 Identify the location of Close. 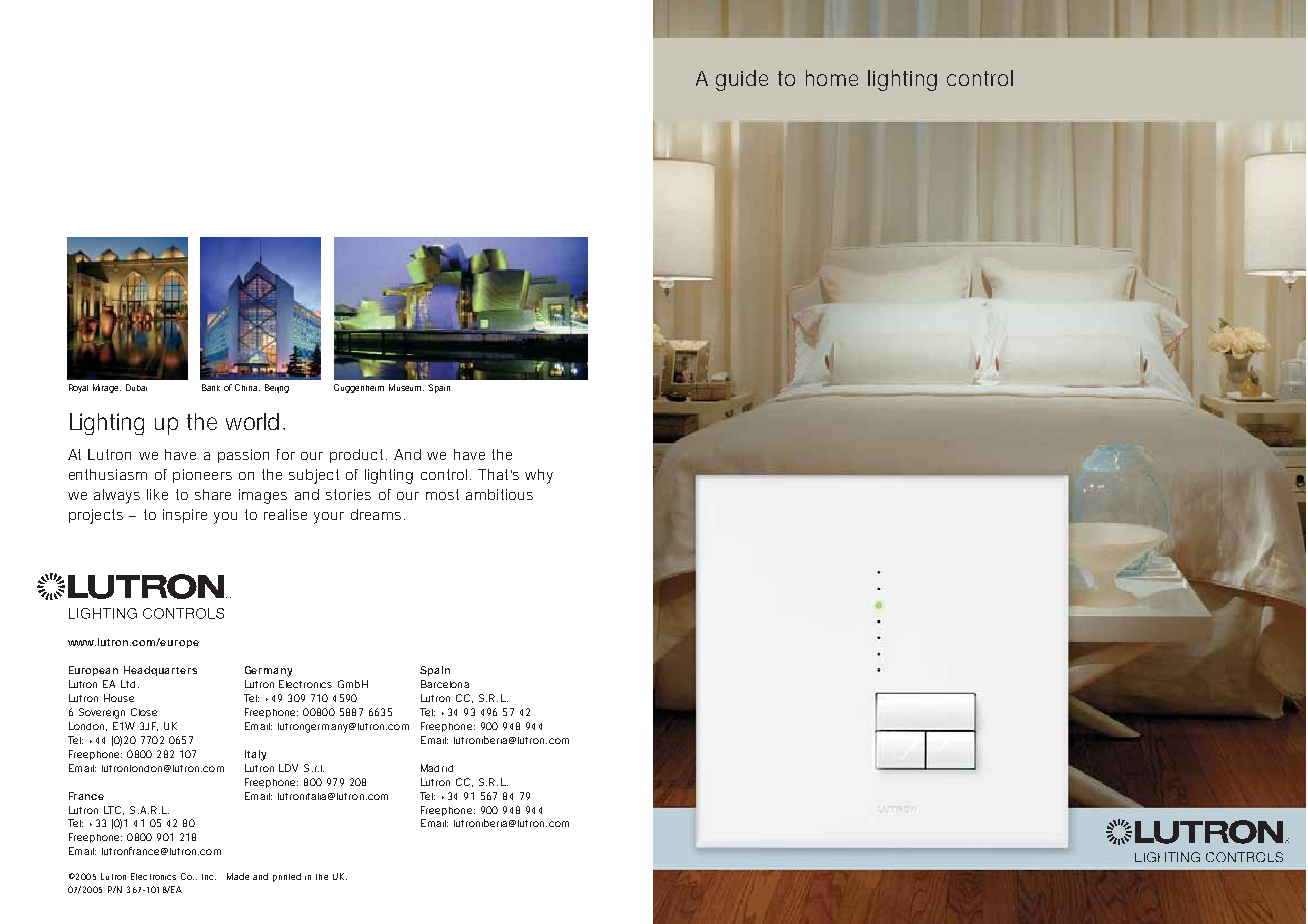
(144, 712).
